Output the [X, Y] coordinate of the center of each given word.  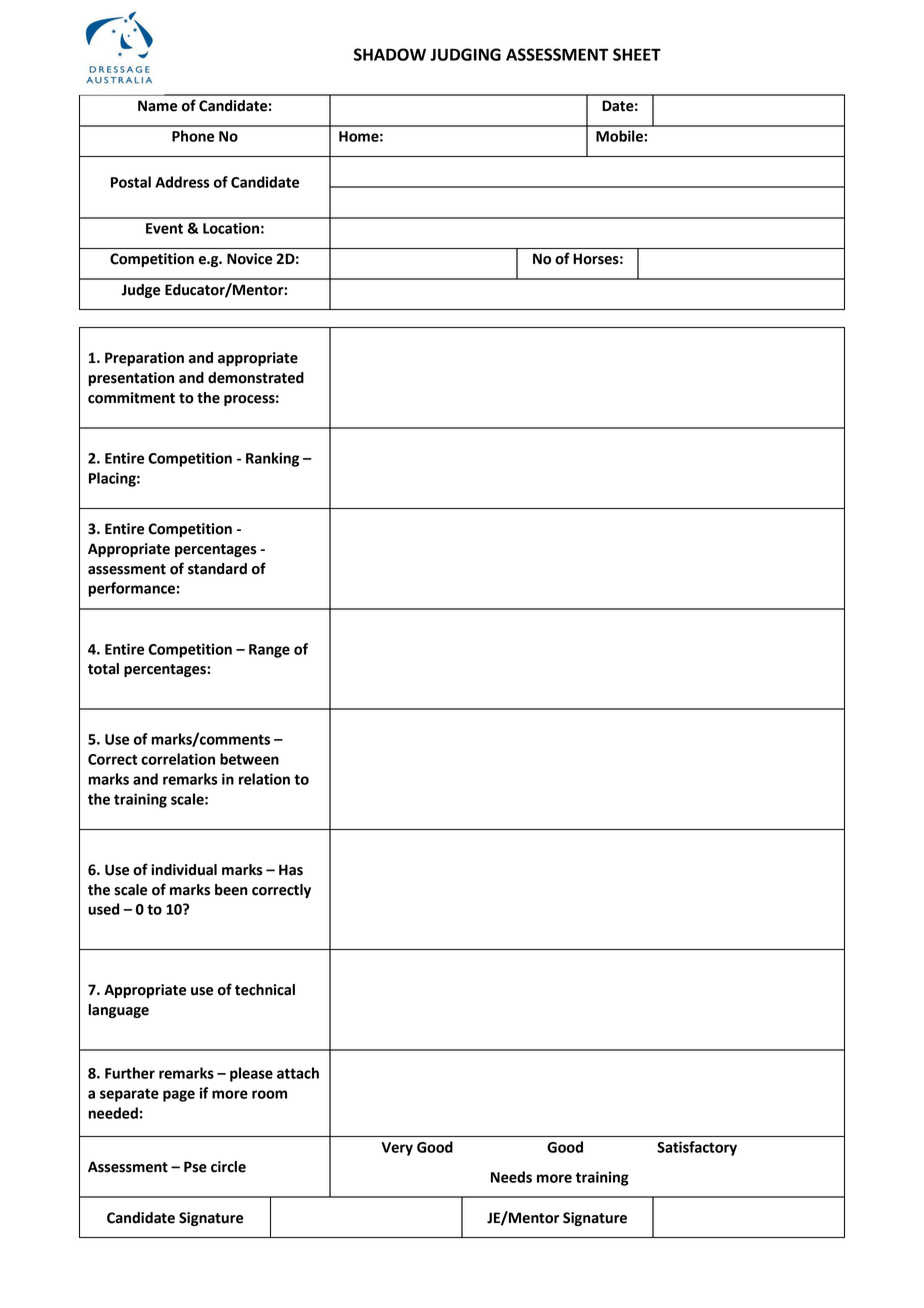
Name [157, 106]
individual [184, 870]
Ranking [272, 459]
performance [131, 589]
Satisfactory [697, 1148]
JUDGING [465, 54]
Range [269, 651]
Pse [195, 1167]
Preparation [144, 359]
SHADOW [390, 54]
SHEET [637, 54]
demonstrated [256, 378]
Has [291, 870]
